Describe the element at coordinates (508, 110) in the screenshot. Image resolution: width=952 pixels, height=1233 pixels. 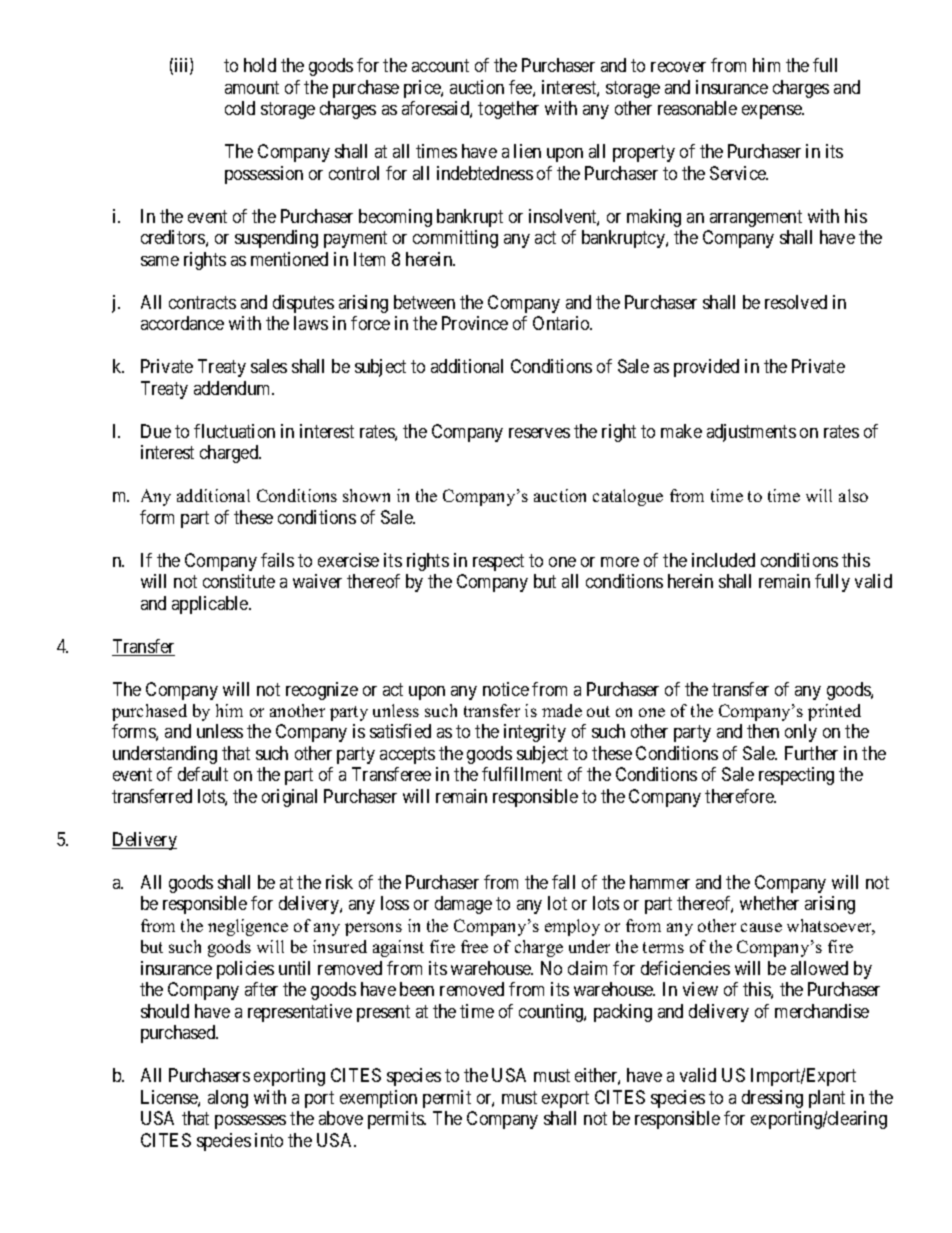
I see `together` at that location.
